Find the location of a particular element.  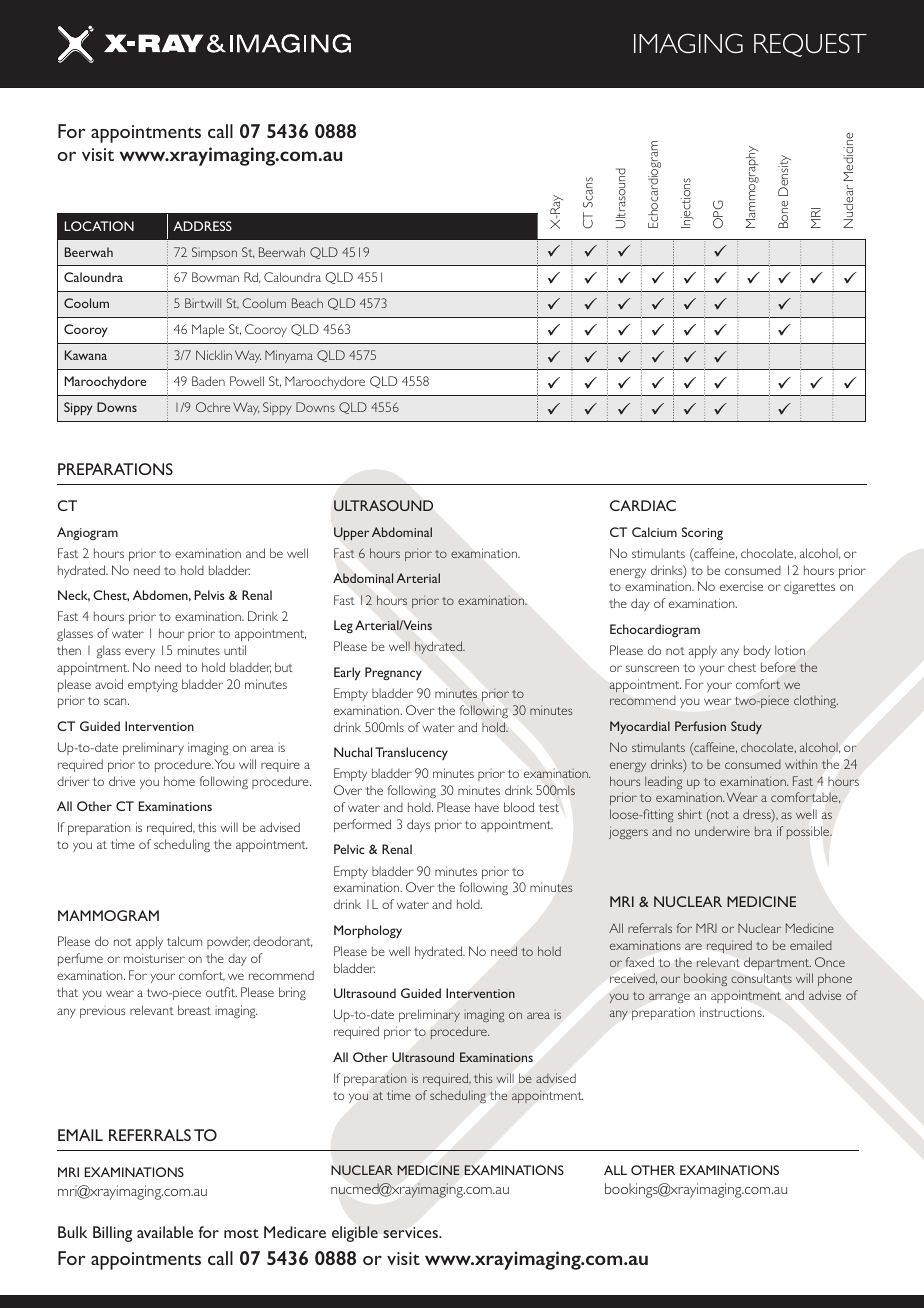

Pregnancy is located at coordinates (393, 673).
